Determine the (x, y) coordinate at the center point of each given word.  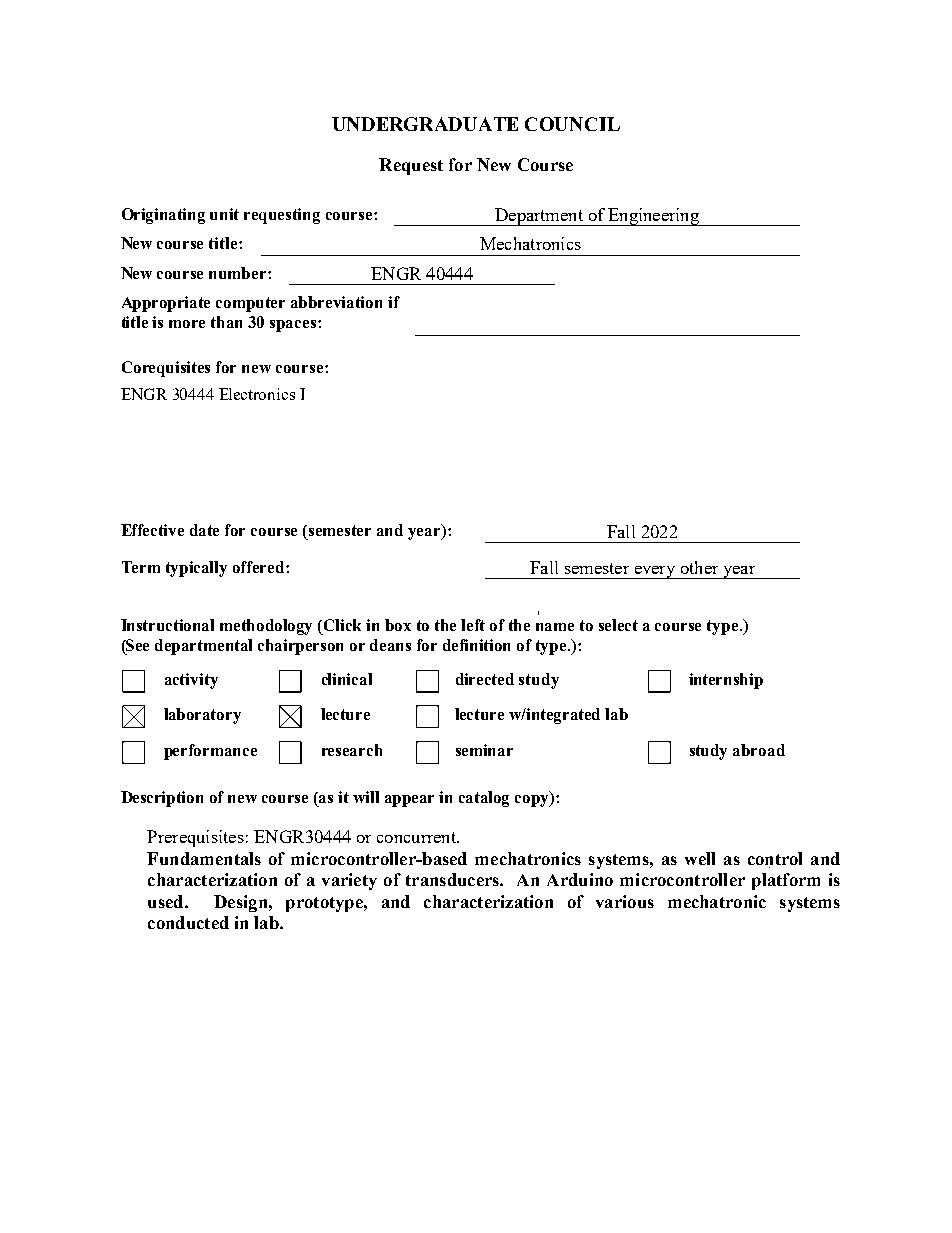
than (226, 322)
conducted (188, 922)
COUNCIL (572, 124)
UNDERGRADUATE (425, 124)
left (473, 625)
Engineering (653, 217)
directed (485, 679)
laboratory (202, 716)
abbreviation (336, 302)
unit (224, 214)
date (204, 530)
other (699, 567)
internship (726, 681)
